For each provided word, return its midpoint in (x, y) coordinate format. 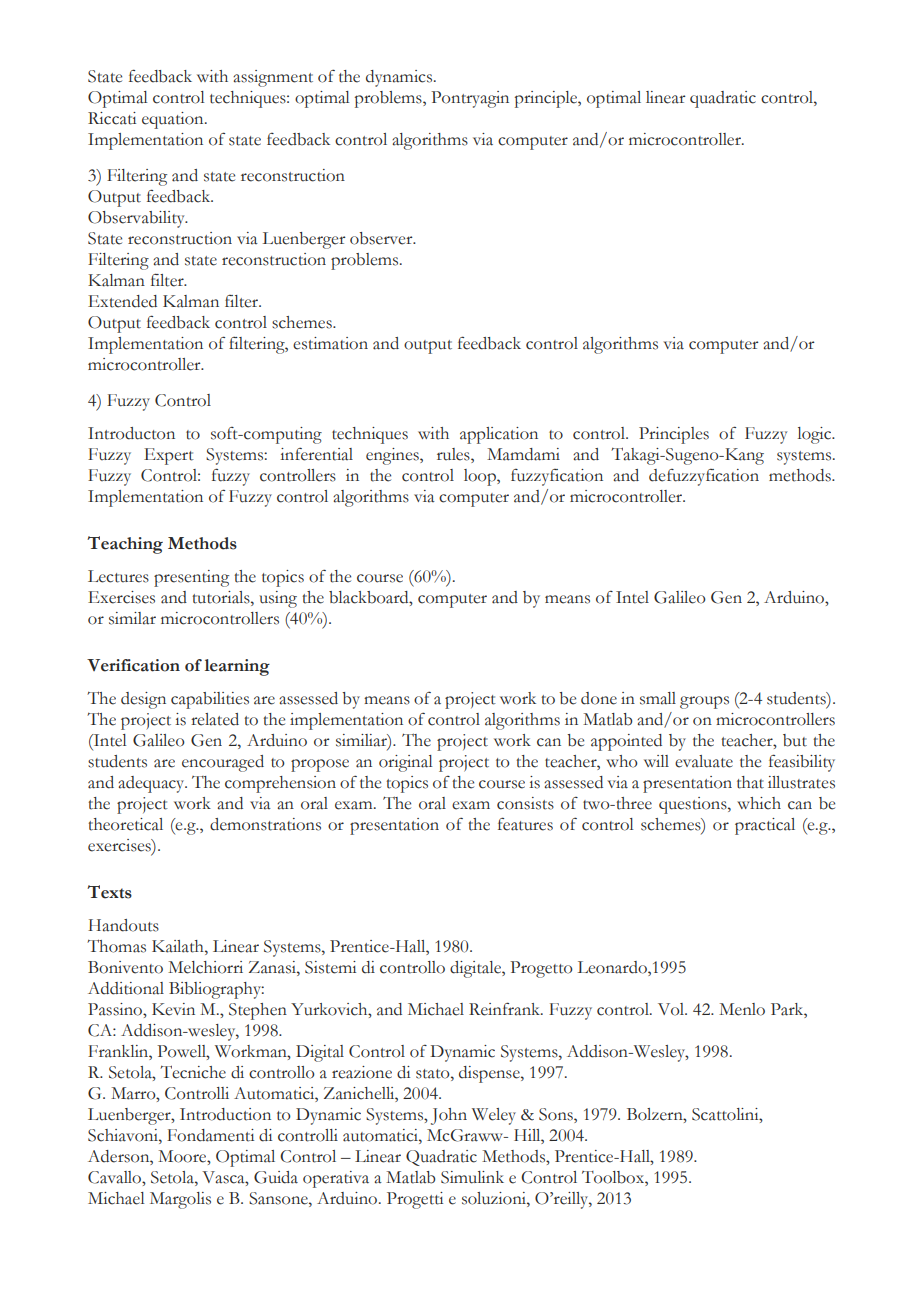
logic (816, 435)
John (449, 1116)
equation (174, 120)
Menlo (742, 1009)
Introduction (225, 1114)
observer (382, 238)
